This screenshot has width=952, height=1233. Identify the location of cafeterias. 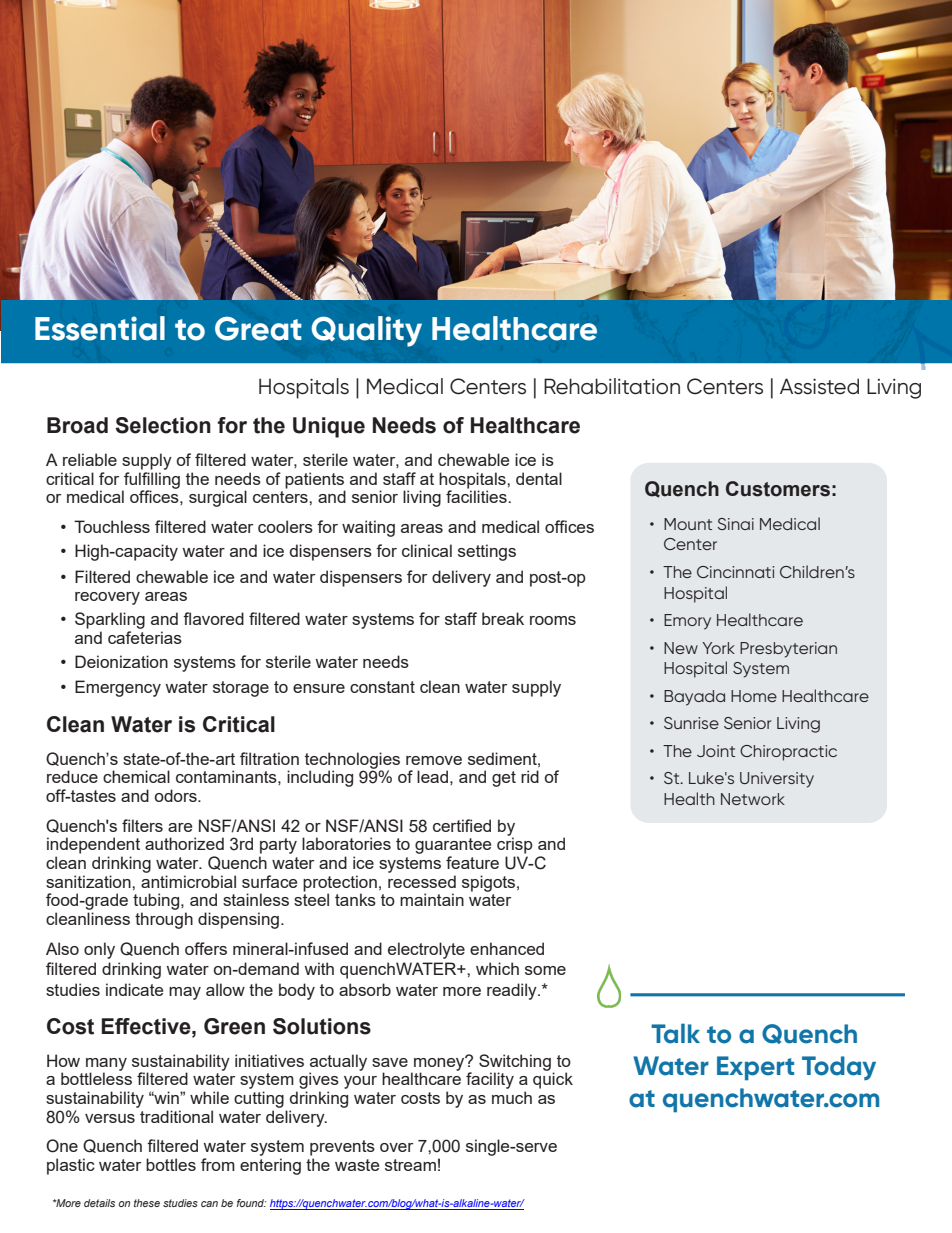
(145, 637).
